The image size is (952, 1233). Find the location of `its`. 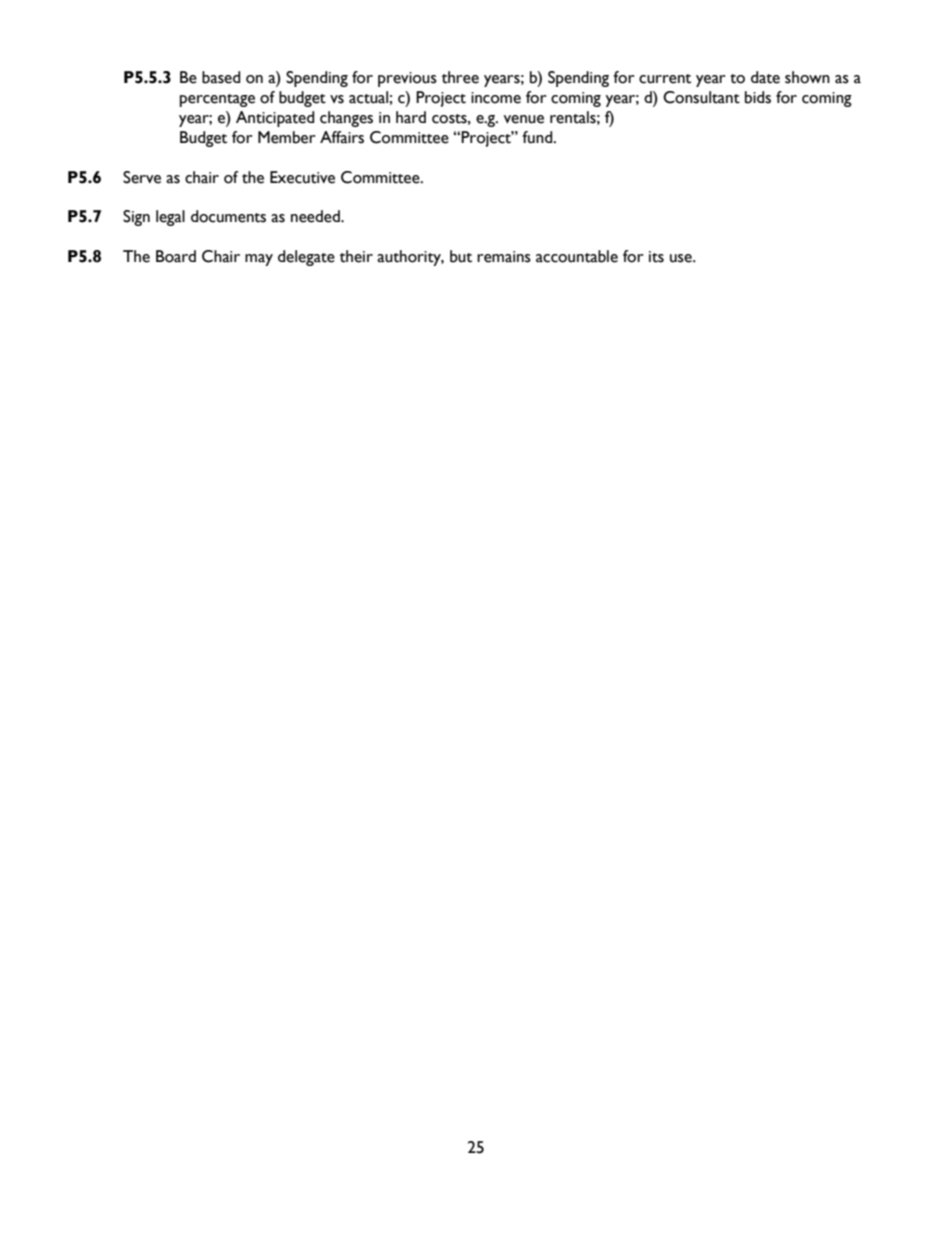

its is located at coordinates (656, 257).
